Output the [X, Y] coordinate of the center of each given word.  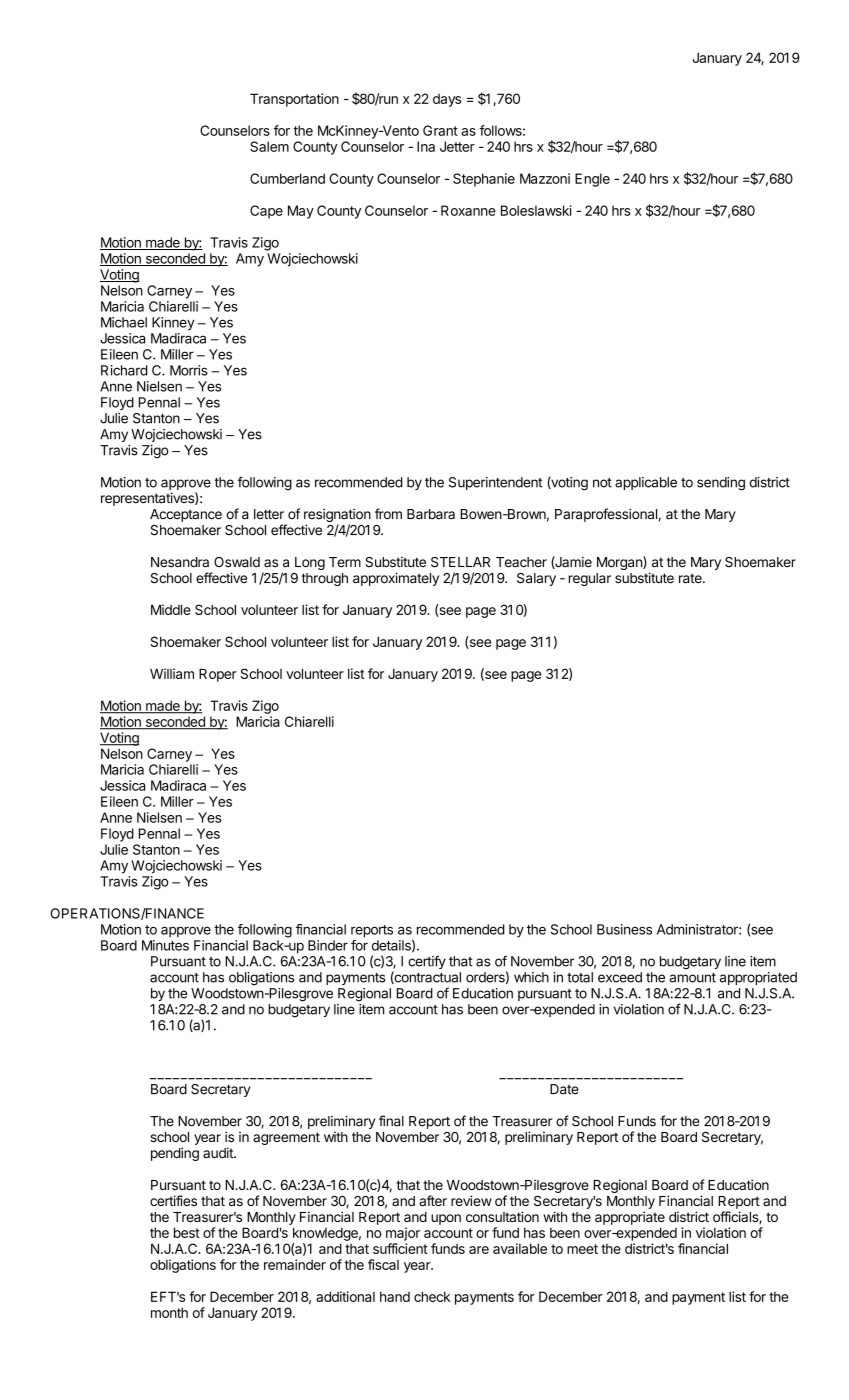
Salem [269, 146]
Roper [218, 675]
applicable [646, 483]
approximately [396, 579]
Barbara [431, 514]
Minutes [165, 945]
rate [691, 578]
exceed [620, 977]
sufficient [400, 1248]
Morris [189, 370]
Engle [592, 180]
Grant [440, 130]
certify [427, 962]
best [187, 1232]
